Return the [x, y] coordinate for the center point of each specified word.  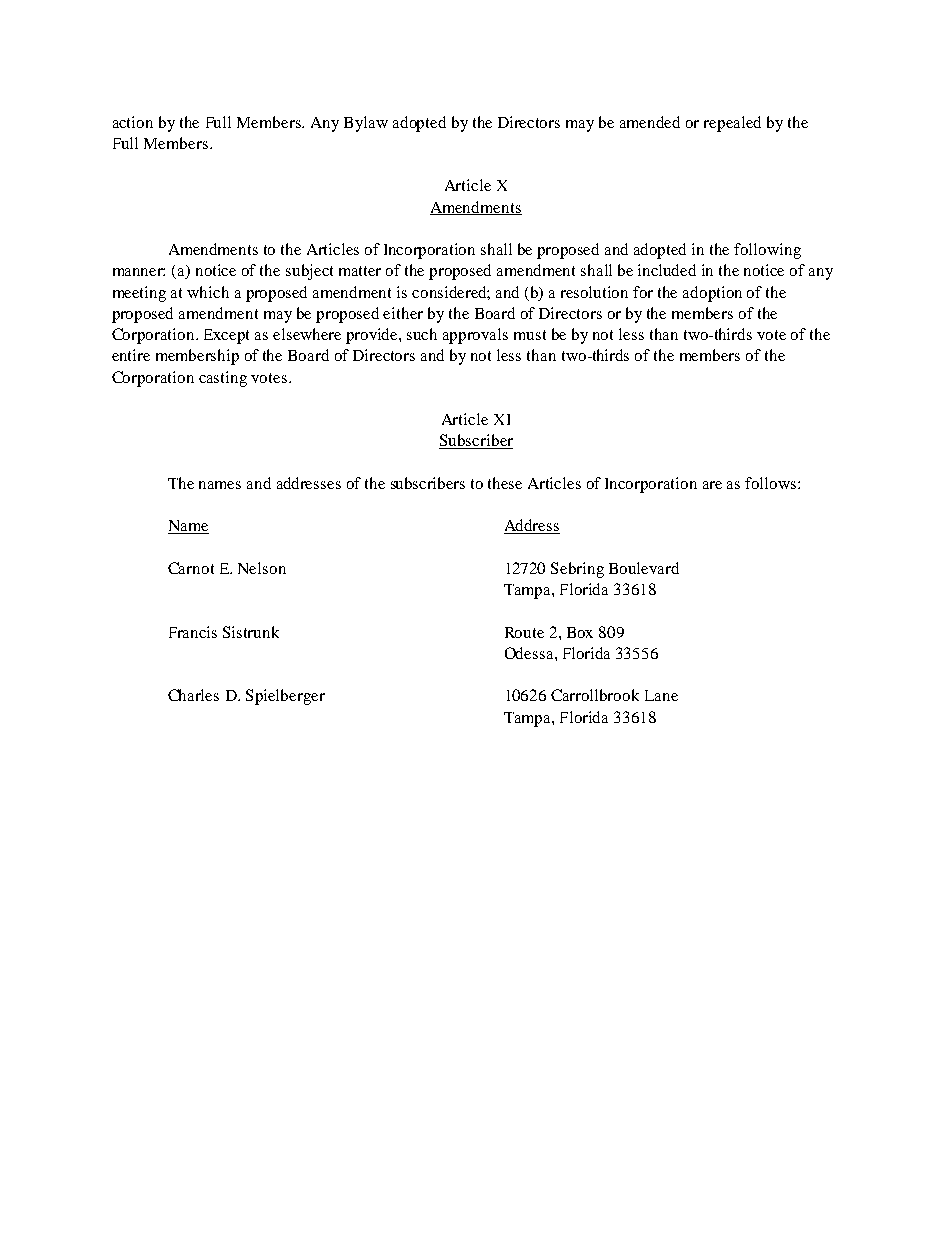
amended [650, 122]
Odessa [530, 653]
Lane [661, 695]
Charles [193, 695]
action [133, 122]
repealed [732, 124]
